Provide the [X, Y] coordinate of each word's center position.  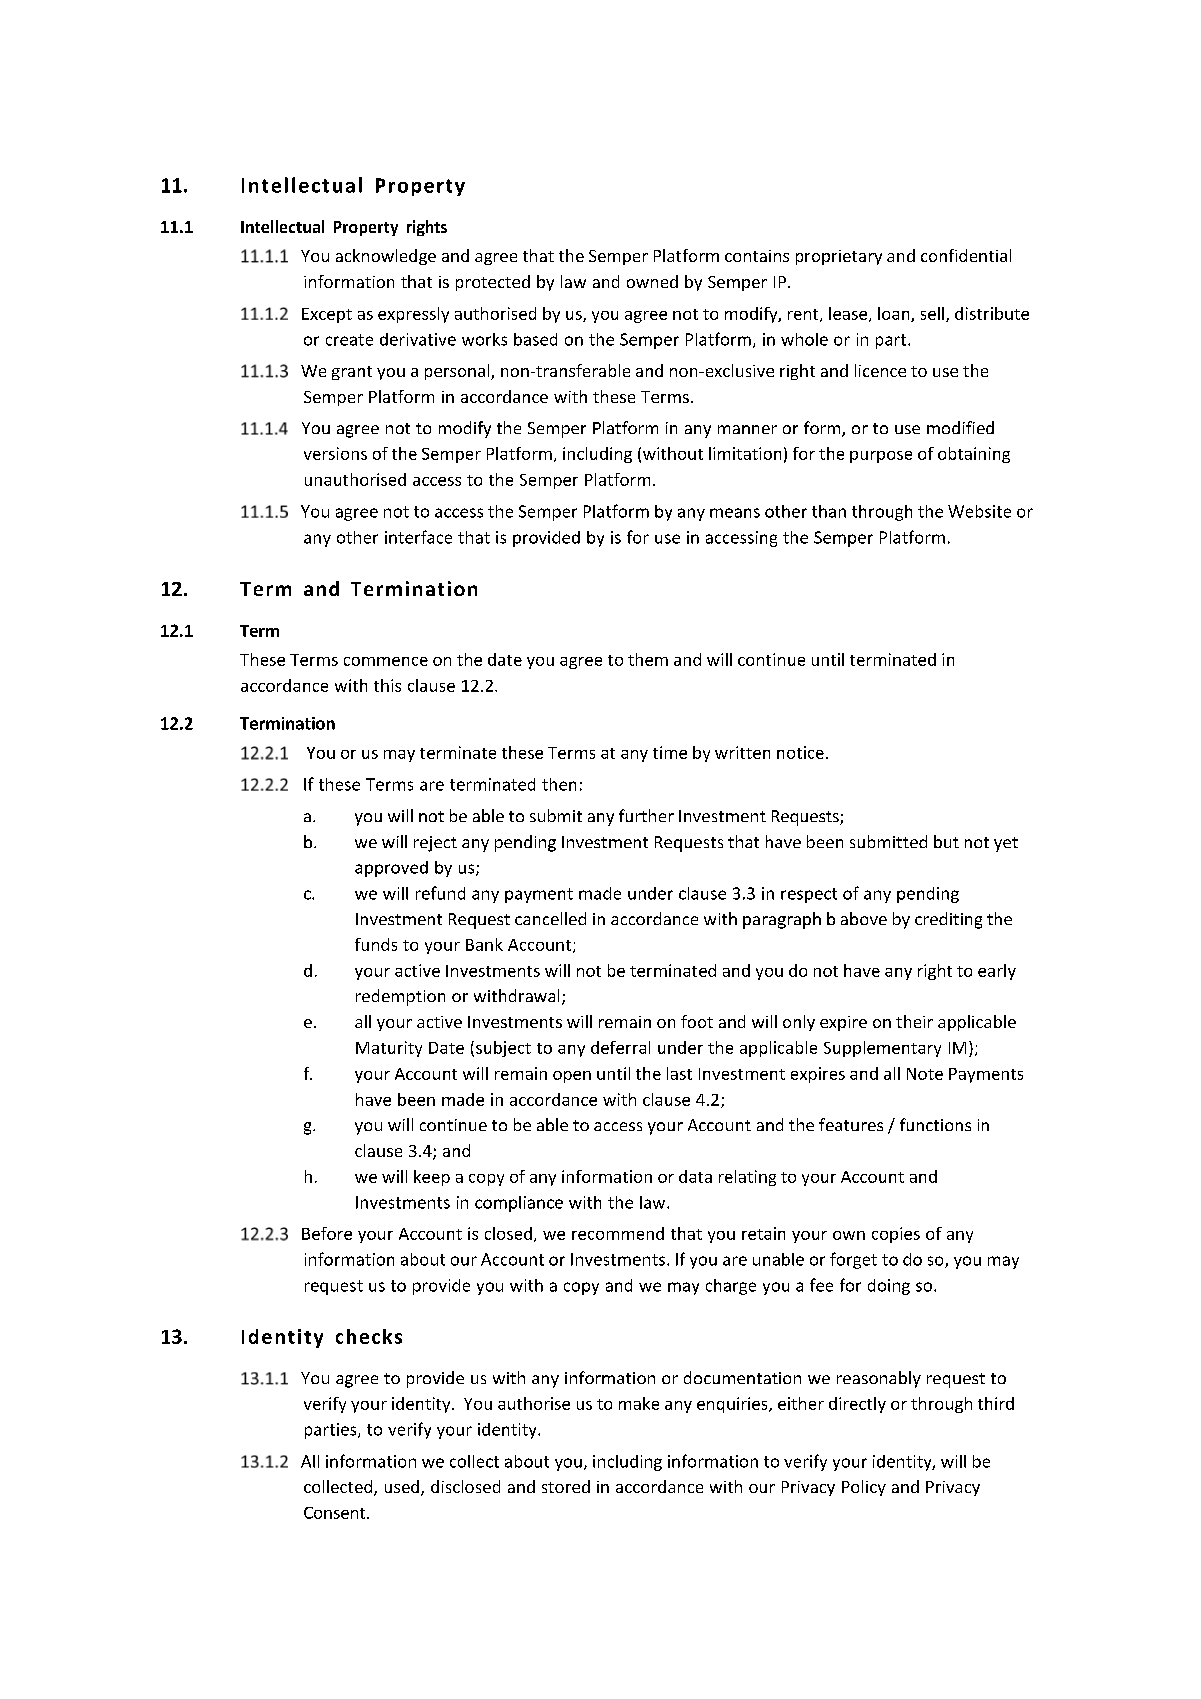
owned [652, 281]
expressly [413, 315]
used [402, 1486]
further [646, 815]
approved [391, 869]
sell [932, 313]
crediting [948, 920]
